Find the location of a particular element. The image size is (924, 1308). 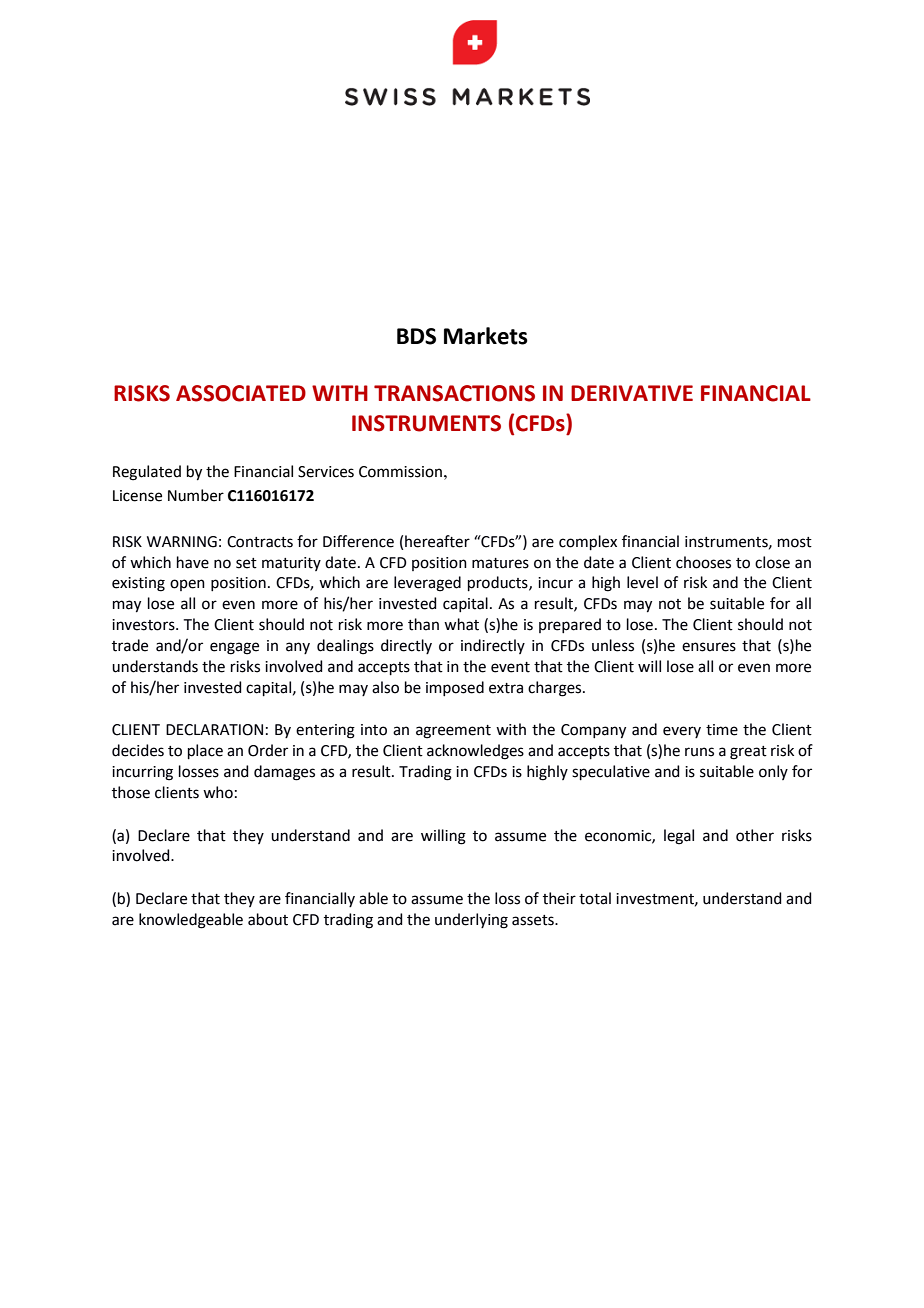

about is located at coordinates (268, 919).
